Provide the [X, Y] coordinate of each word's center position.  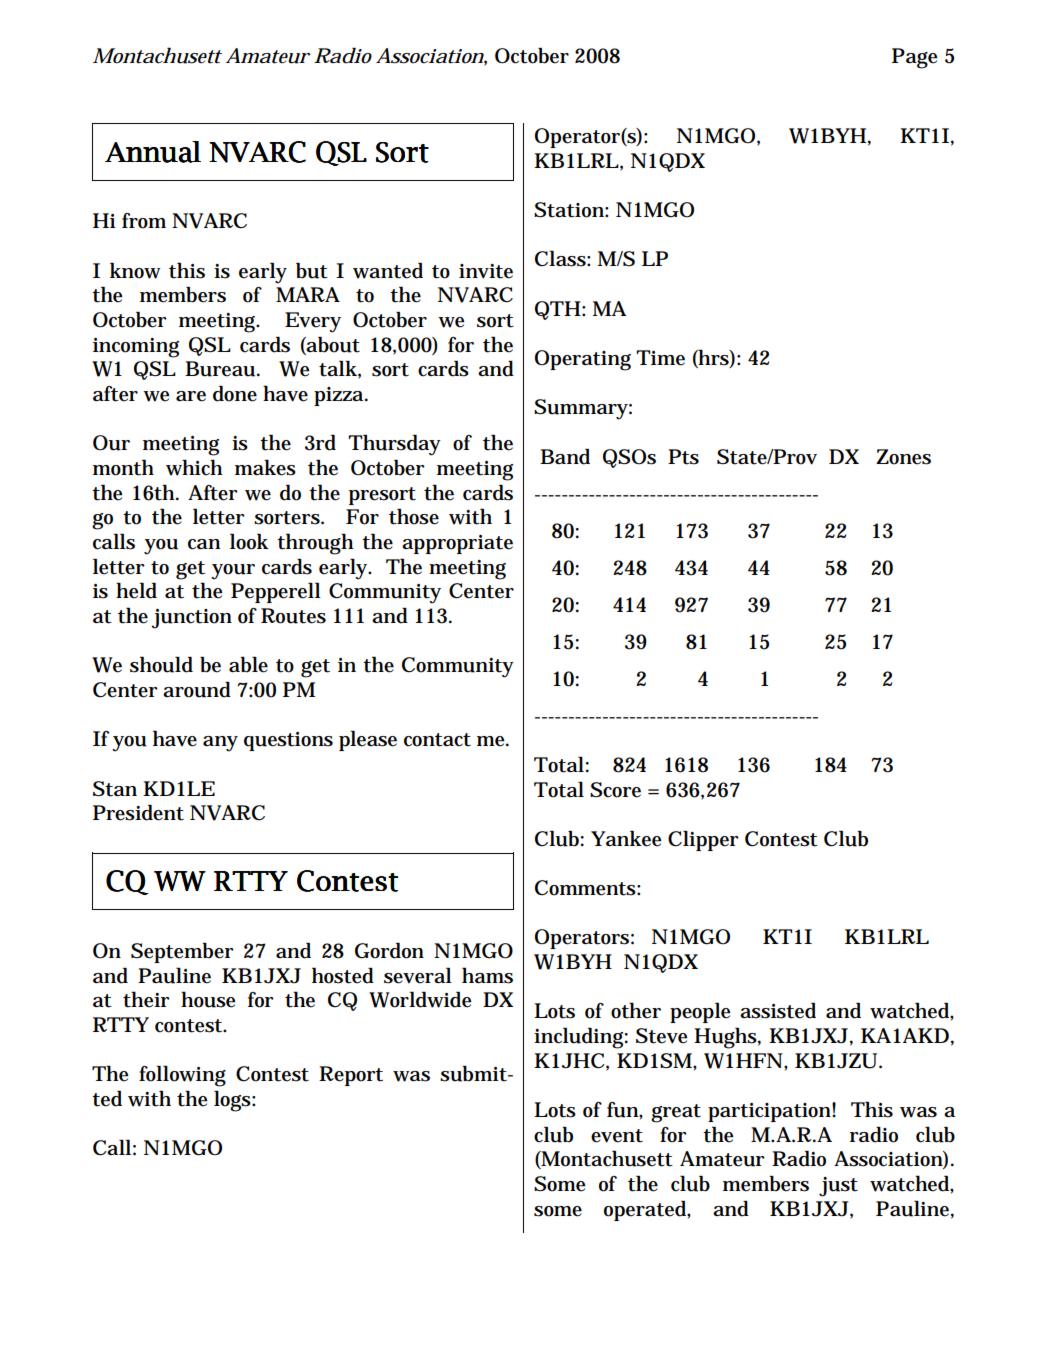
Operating [583, 360]
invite [486, 271]
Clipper [703, 840]
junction [191, 619]
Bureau [221, 369]
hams [487, 975]
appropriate [457, 544]
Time [660, 358]
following [182, 1076]
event [617, 1136]
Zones [903, 457]
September [182, 953]
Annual [153, 152]
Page [914, 58]
